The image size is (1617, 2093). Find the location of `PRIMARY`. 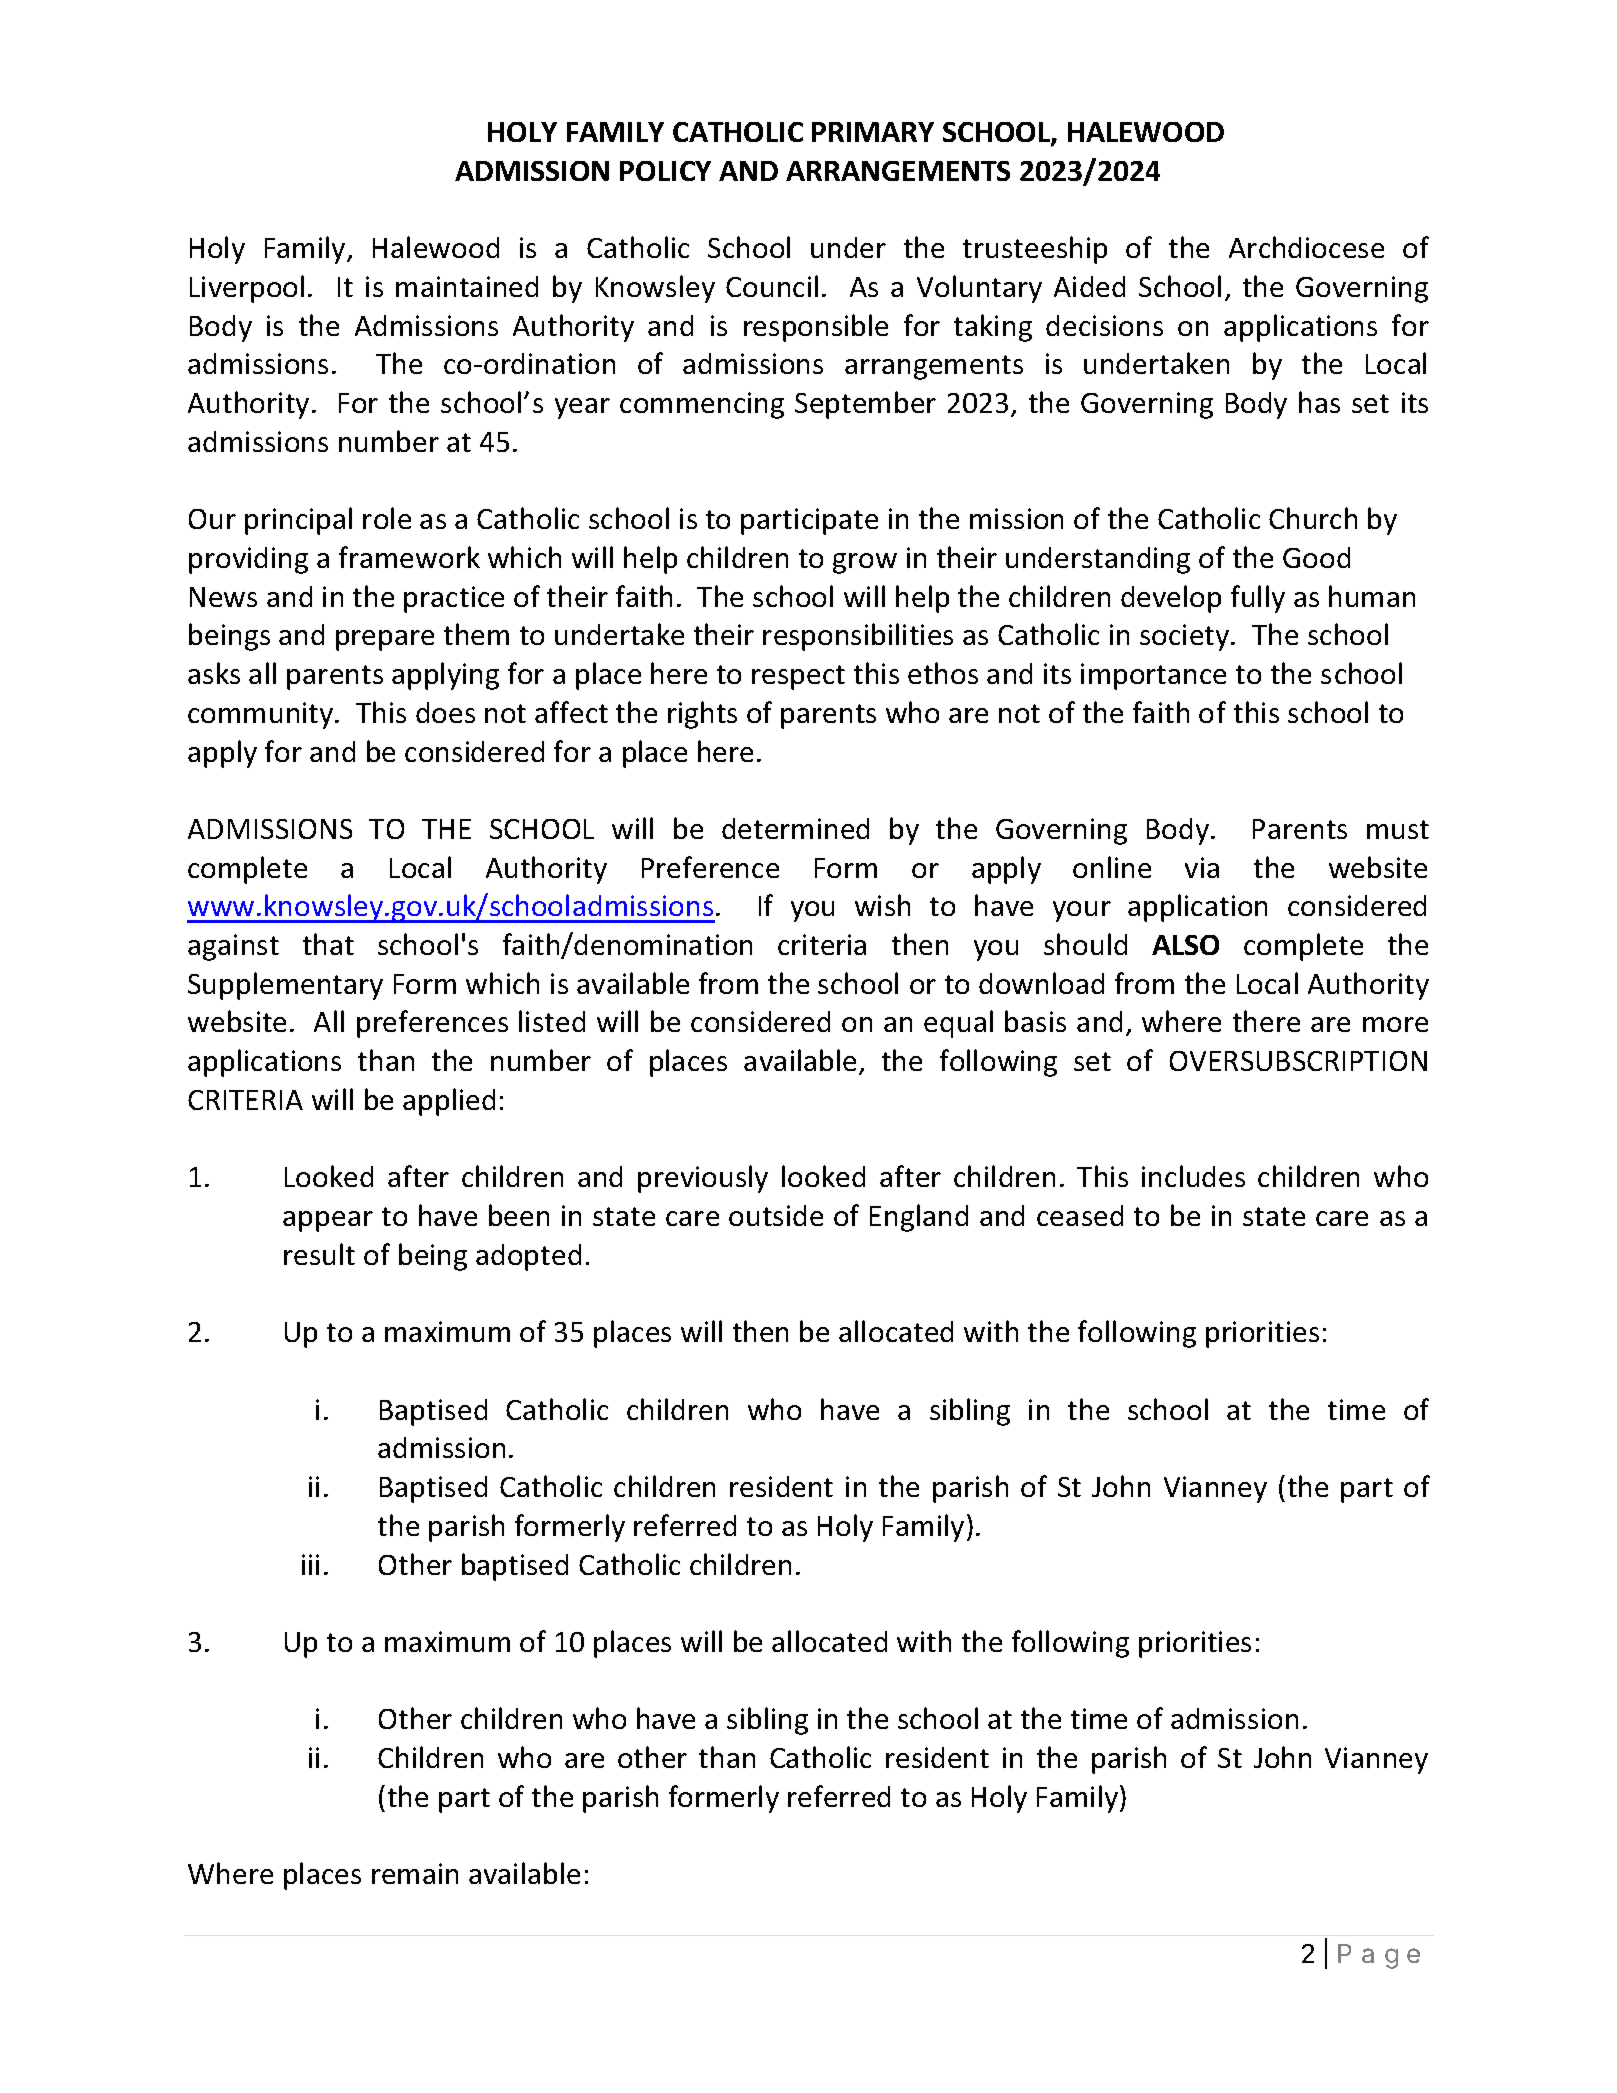

PRIMARY is located at coordinates (873, 132).
